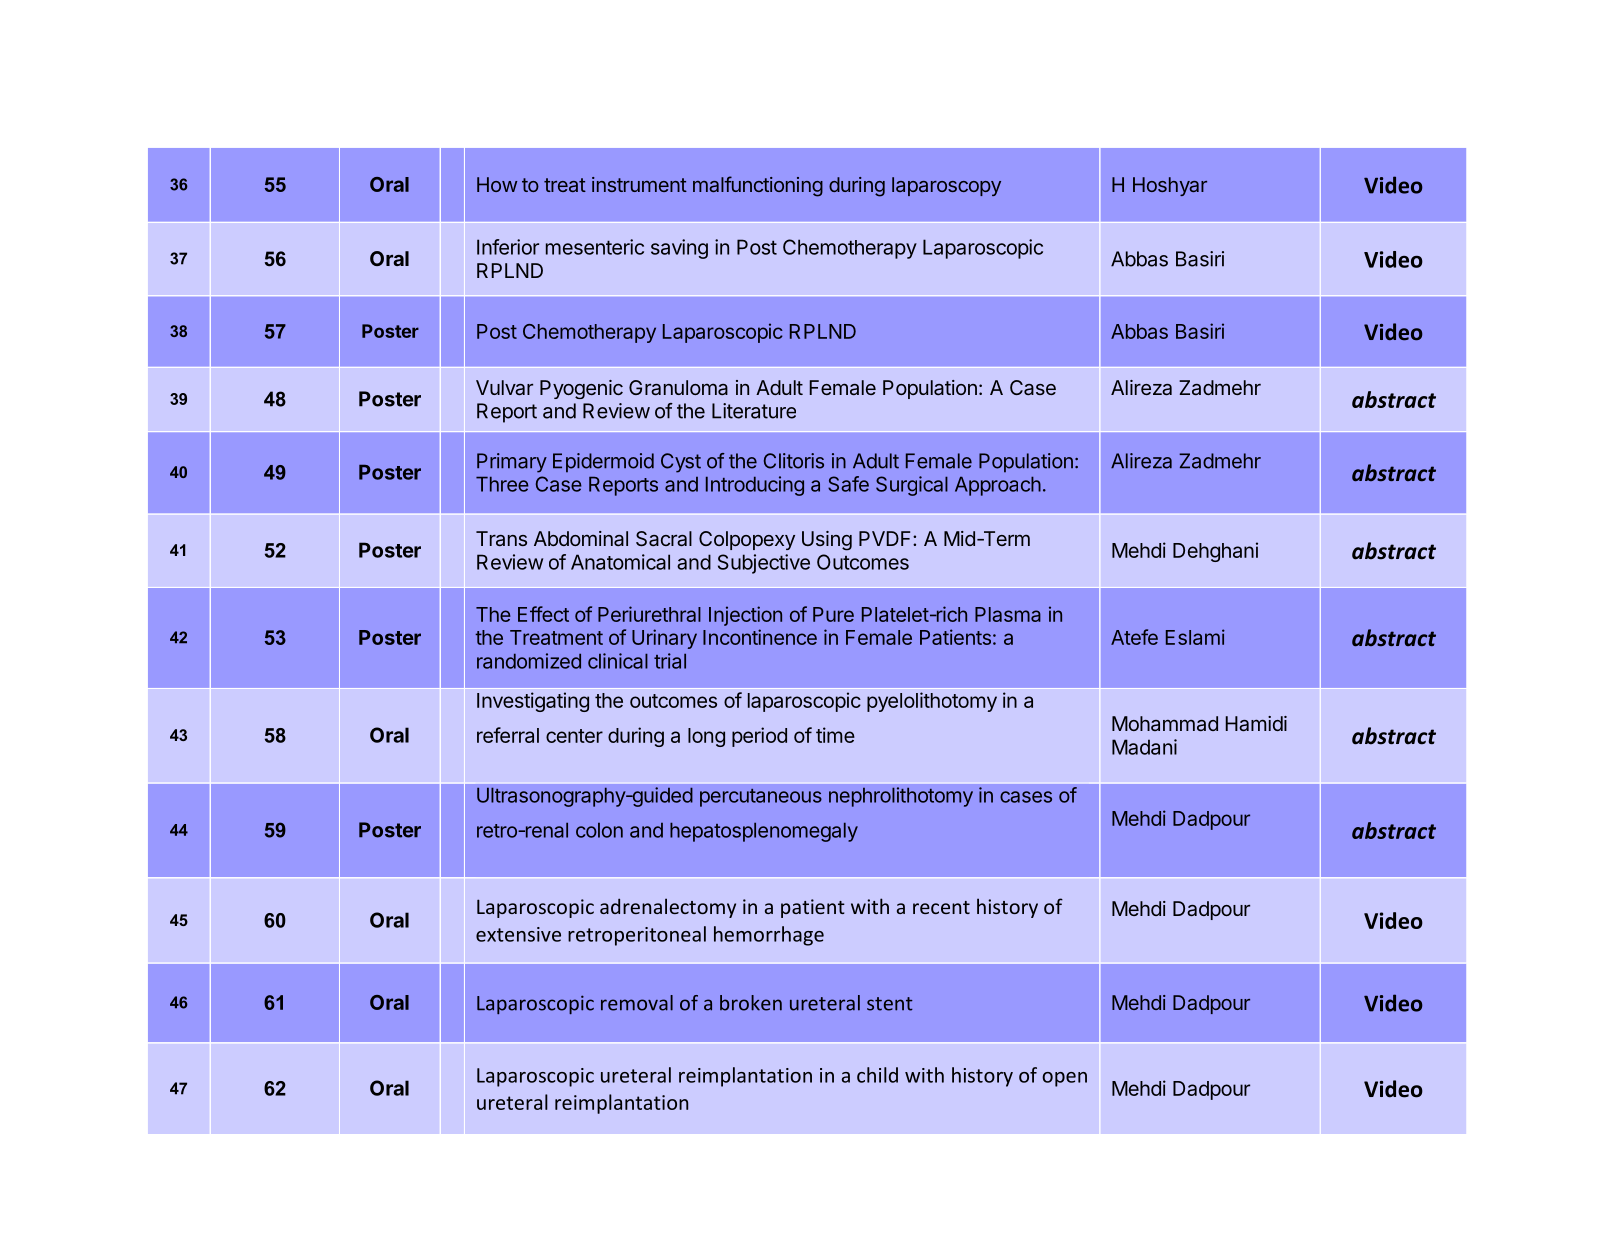 This document has height=1247, width=1614. What do you see at coordinates (1165, 723) in the document?
I see `Mohammad` at bounding box center [1165, 723].
